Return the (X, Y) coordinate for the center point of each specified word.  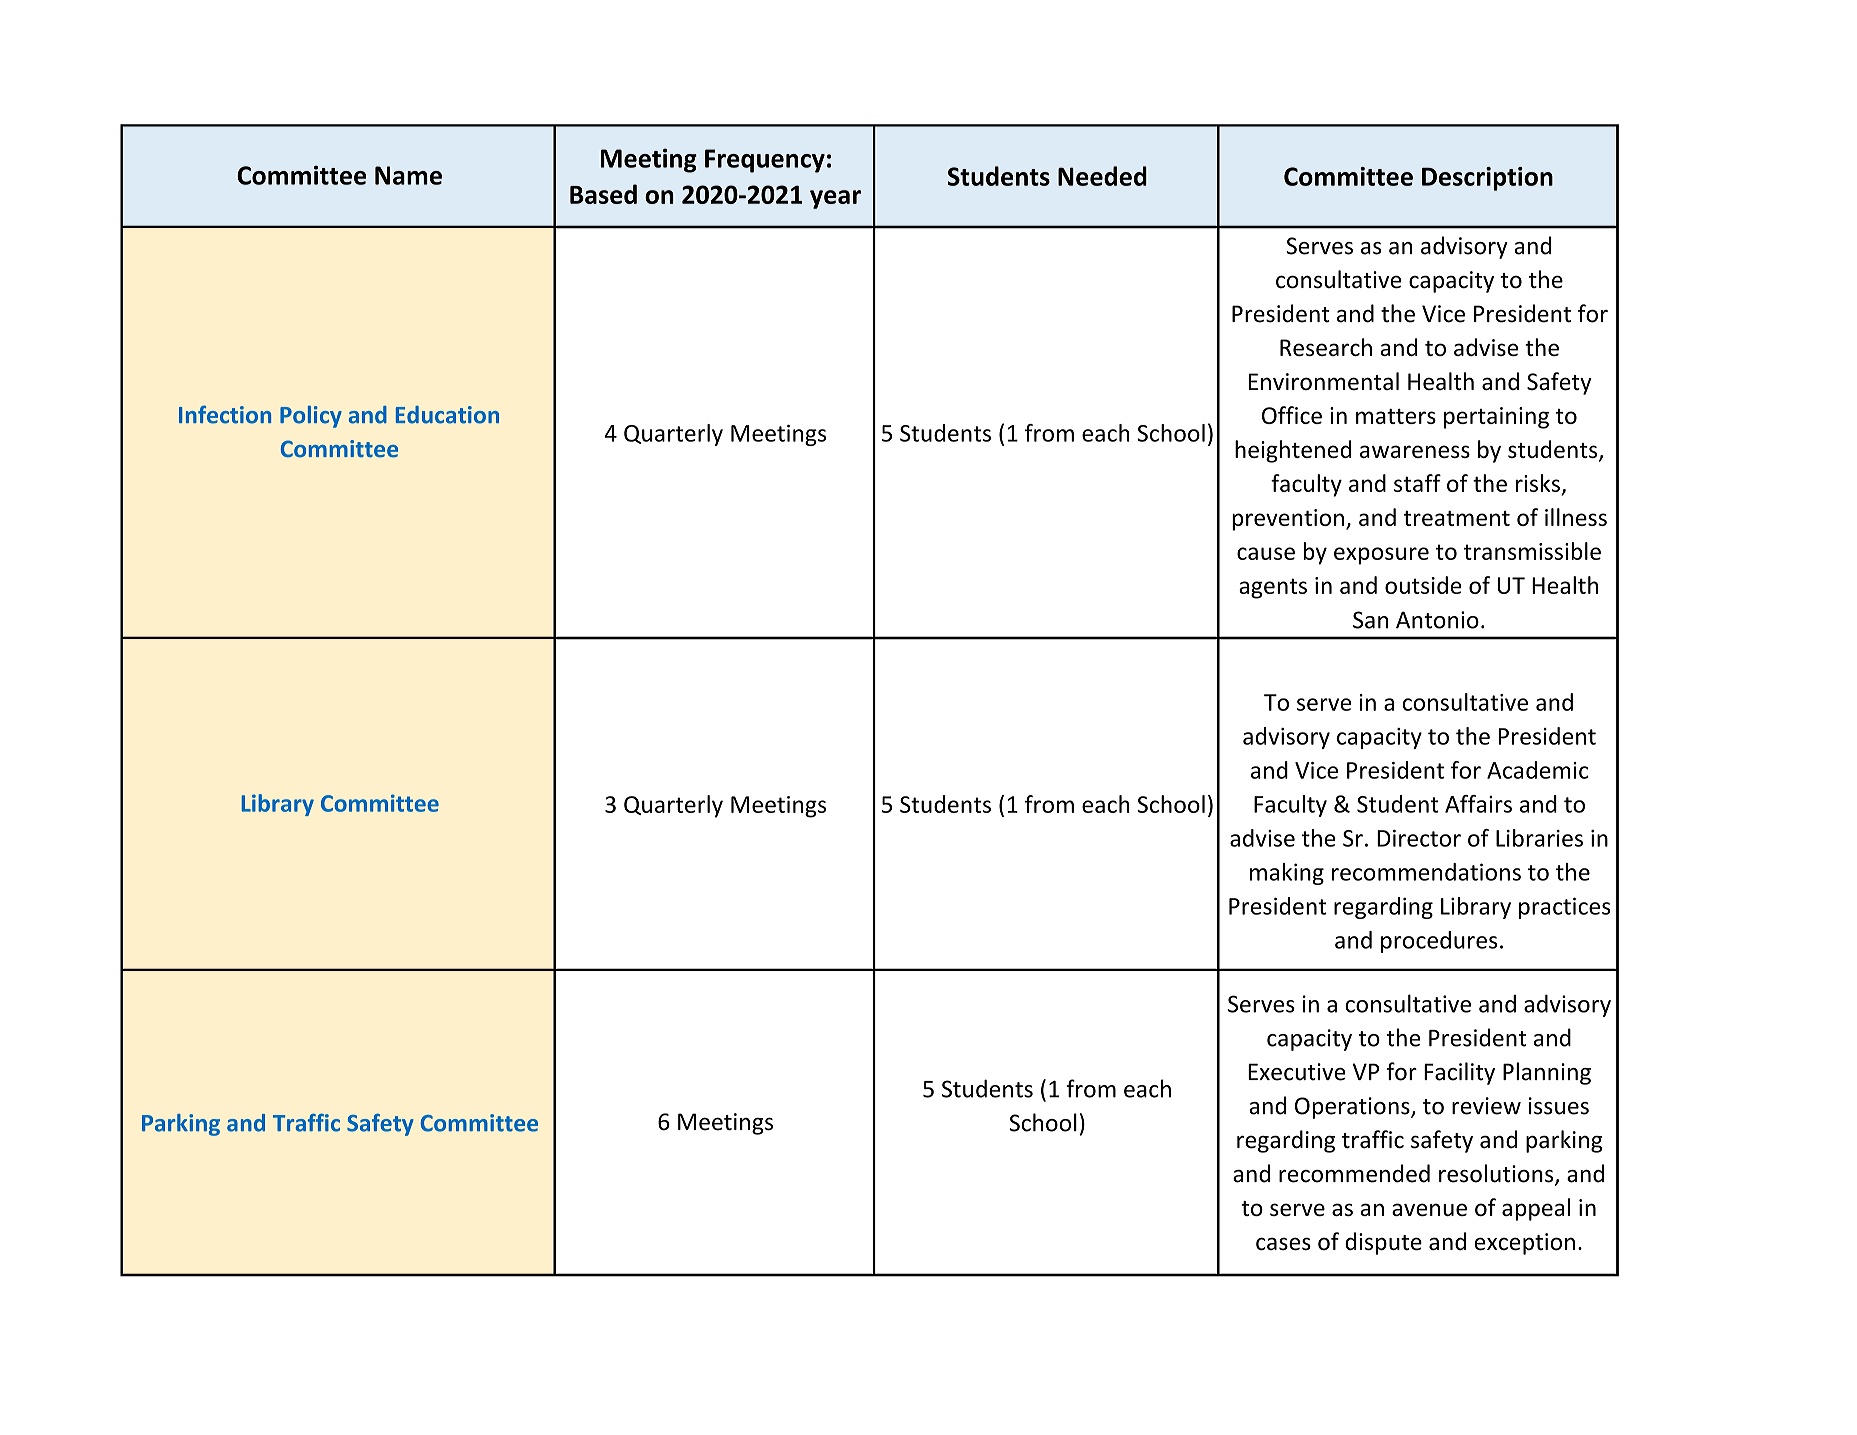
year (835, 199)
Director (1419, 838)
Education (447, 415)
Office (1292, 415)
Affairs (1478, 804)
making (1287, 874)
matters (1396, 416)
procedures (1439, 942)
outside (1423, 585)
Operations (1353, 1108)
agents (1273, 588)
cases (1283, 1244)
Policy (311, 417)
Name (408, 175)
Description (1487, 179)
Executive (1297, 1072)
